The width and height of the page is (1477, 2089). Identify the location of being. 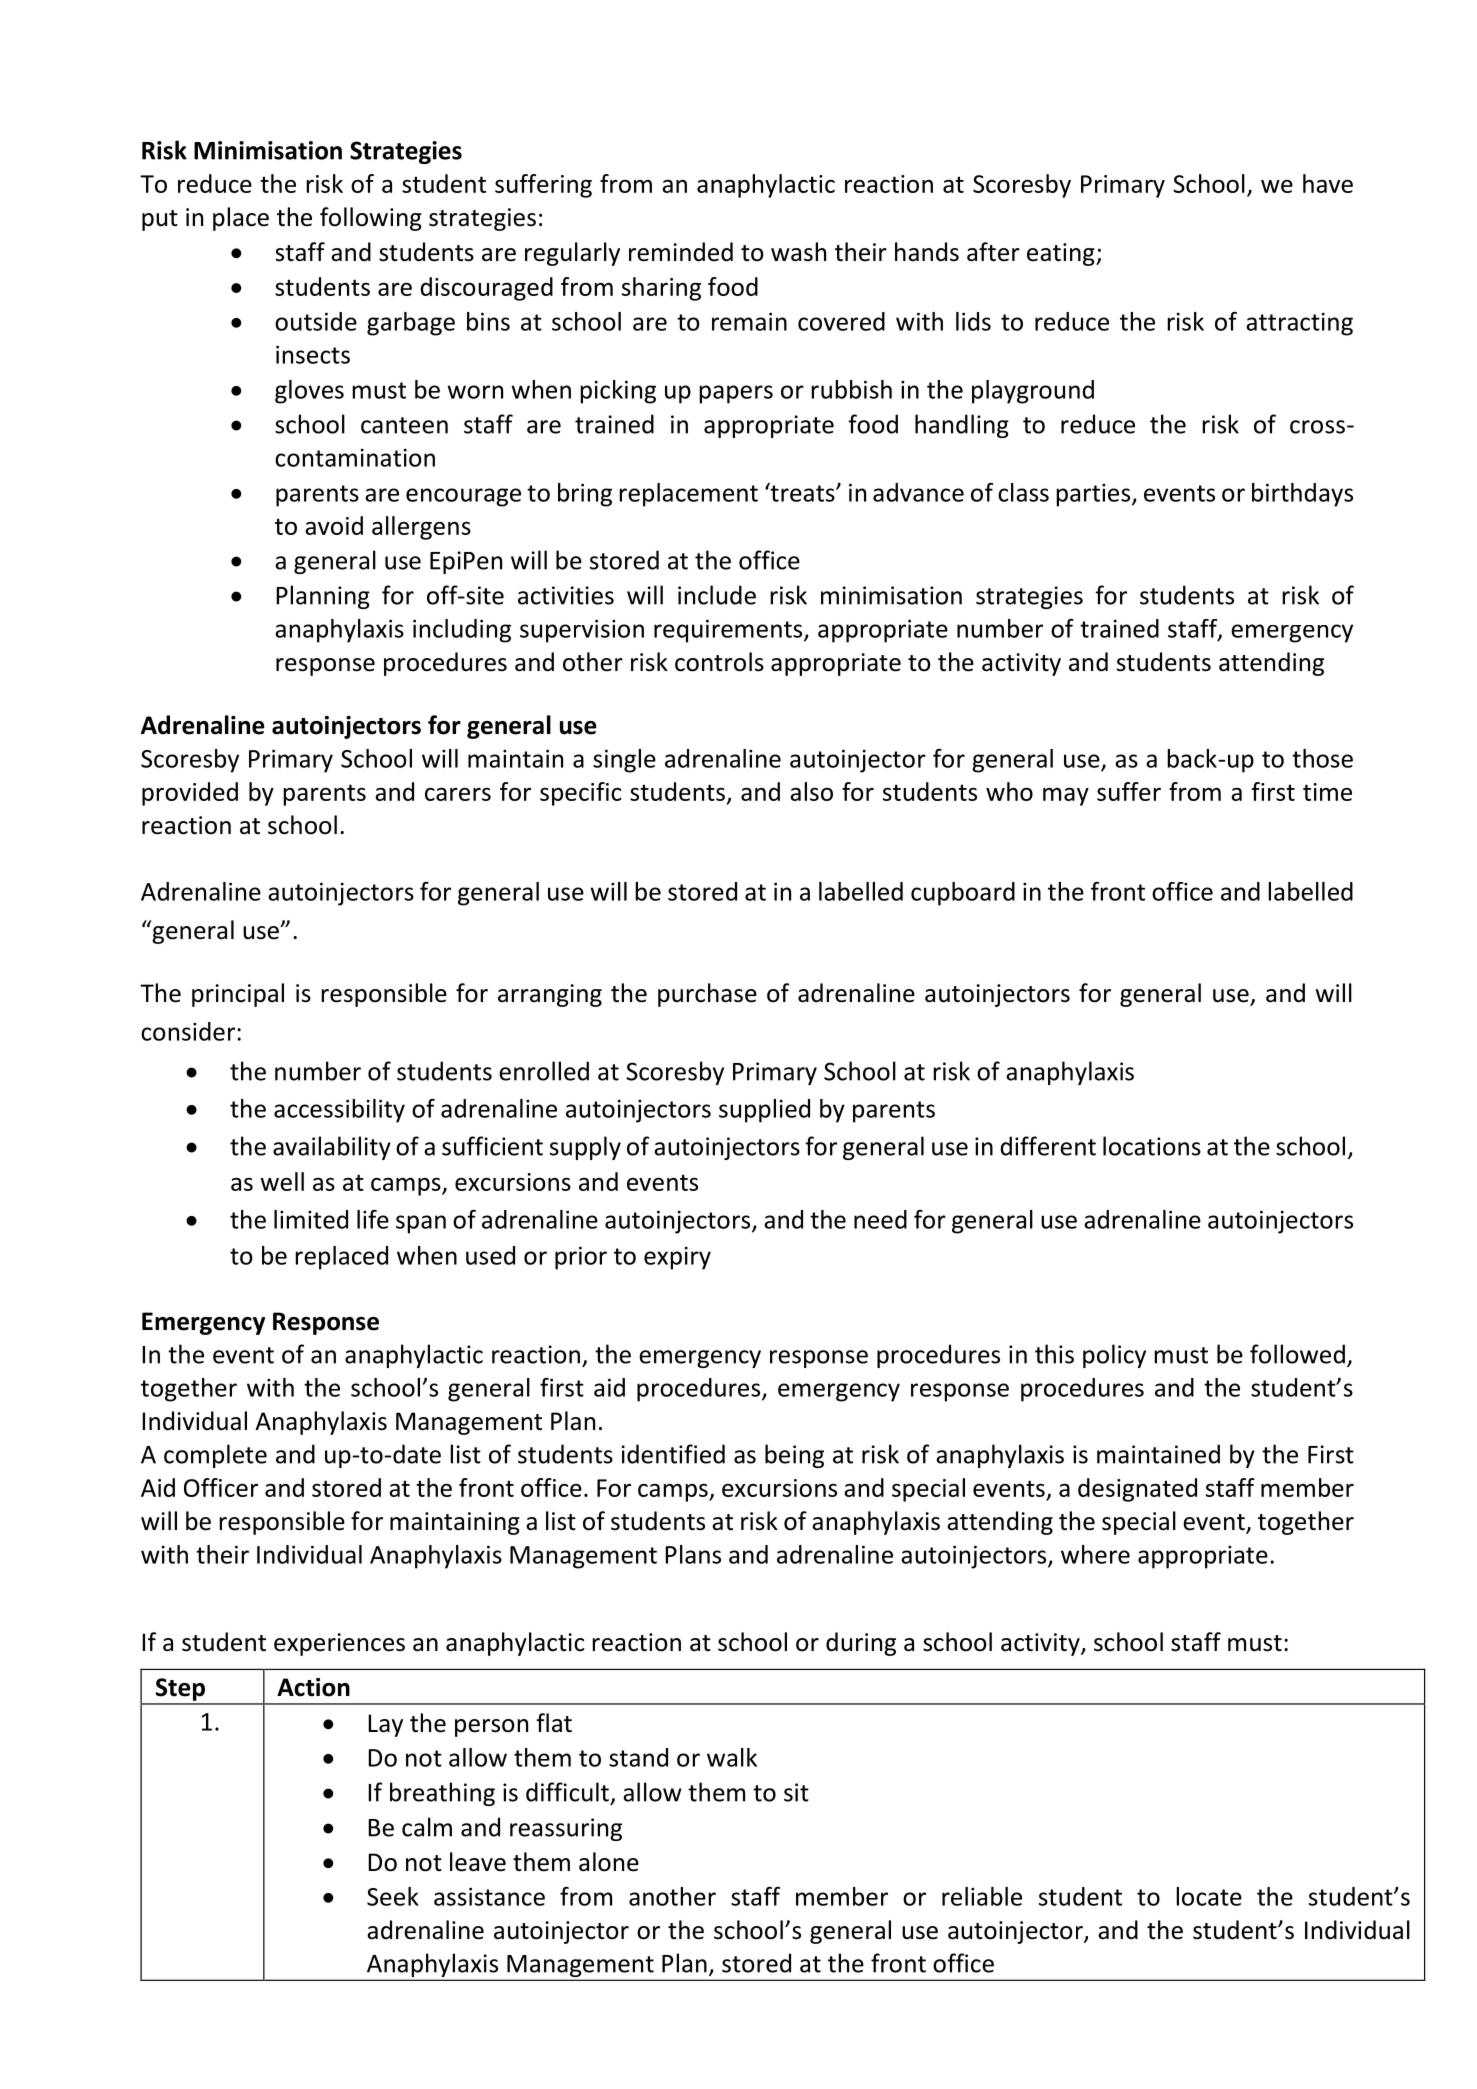
(794, 1456).
